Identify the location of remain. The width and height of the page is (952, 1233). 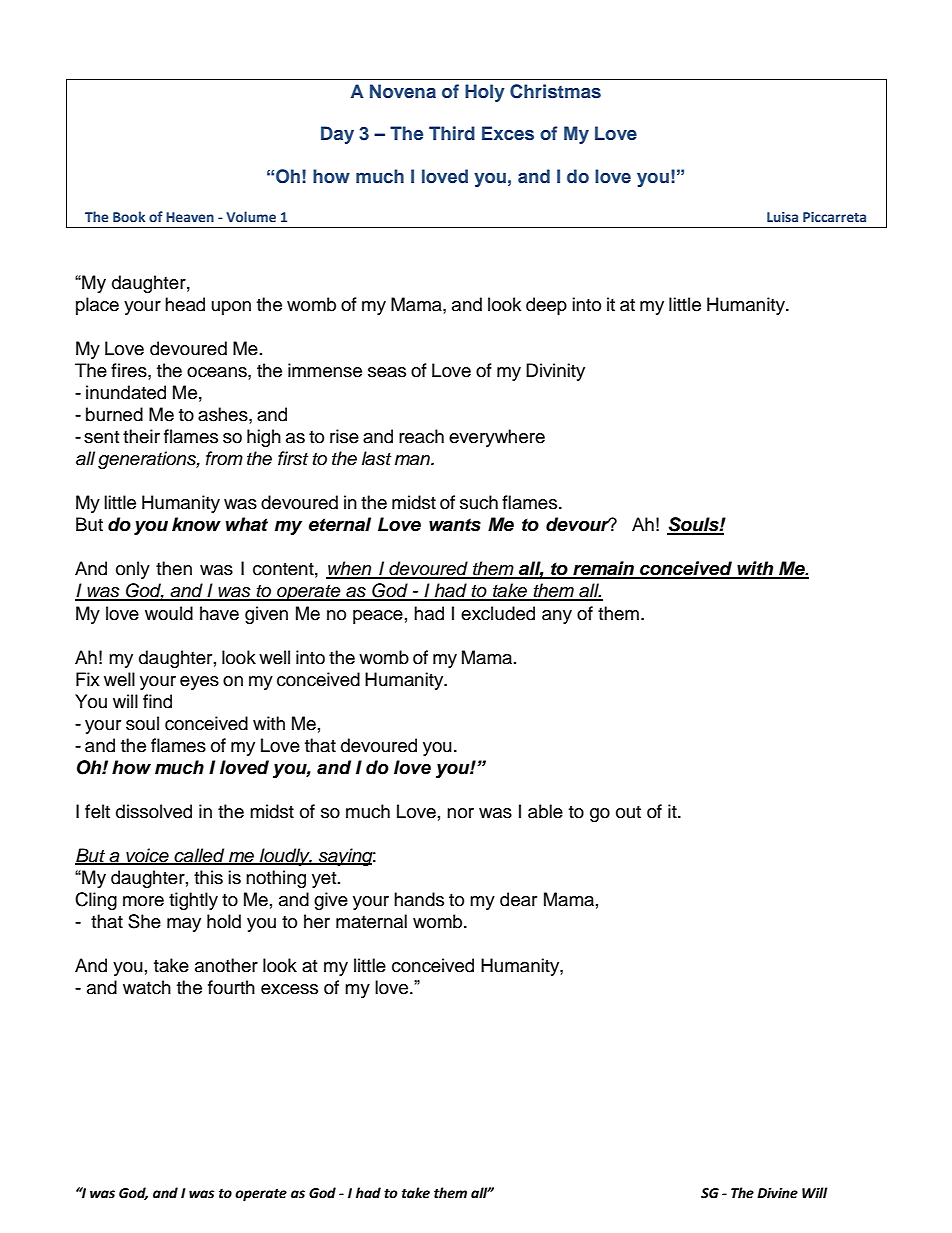
(603, 569).
